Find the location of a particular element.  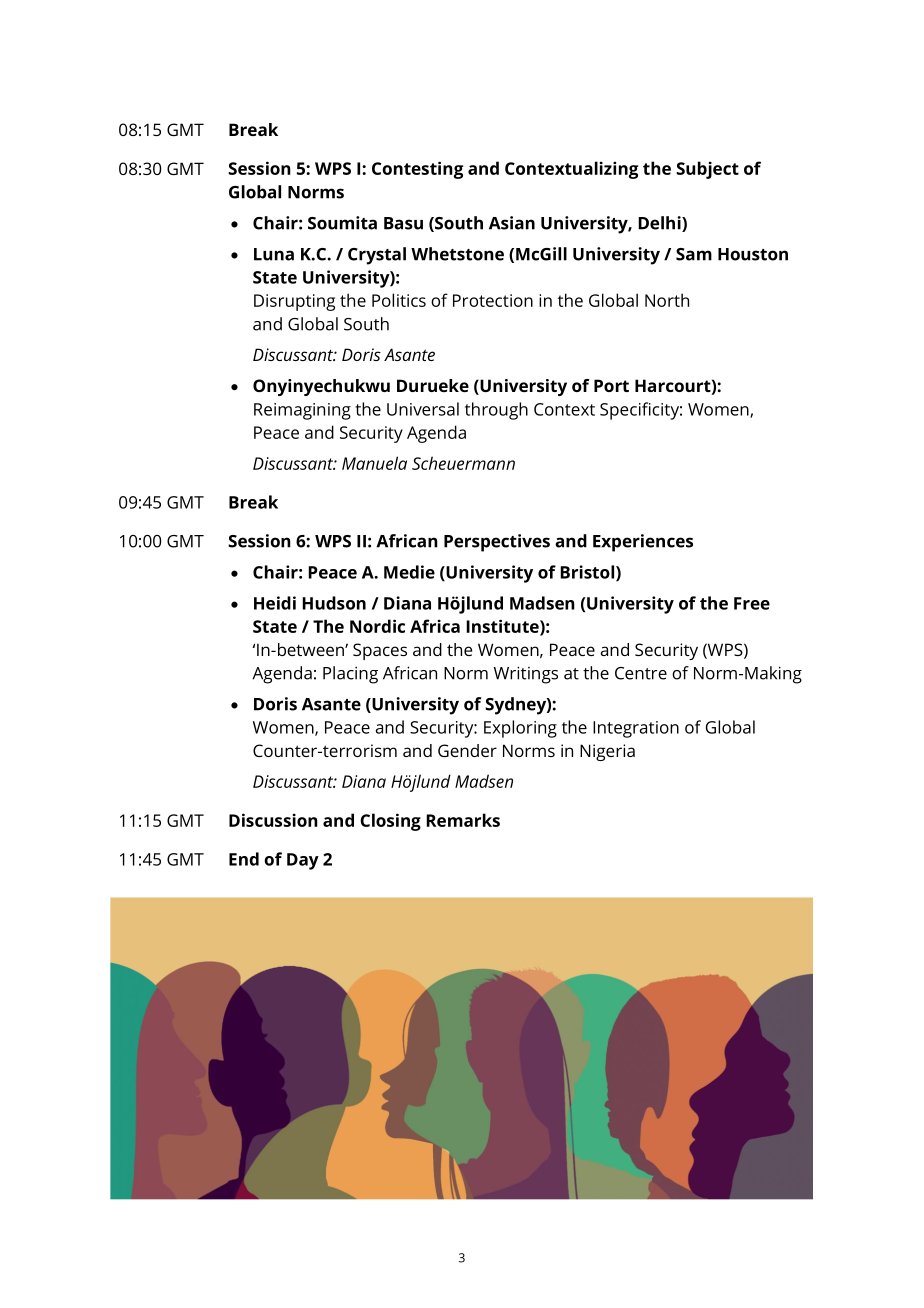

Day is located at coordinates (303, 861).
